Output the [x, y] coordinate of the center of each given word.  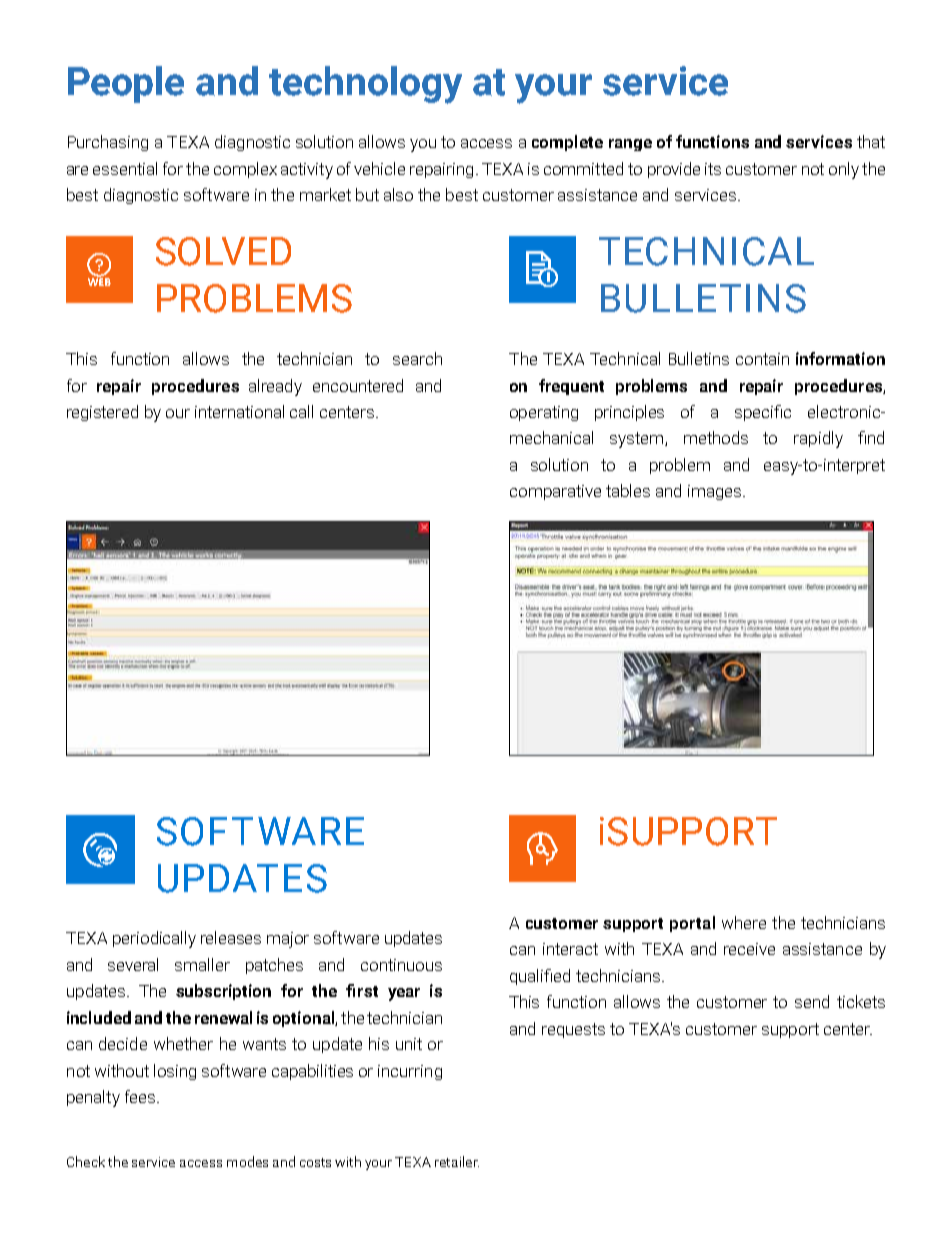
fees [141, 1096]
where [744, 922]
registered [102, 413]
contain [762, 359]
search [417, 358]
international [239, 411]
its [713, 169]
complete [567, 143]
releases [231, 937]
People [126, 84]
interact [570, 949]
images [716, 492]
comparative [555, 492]
